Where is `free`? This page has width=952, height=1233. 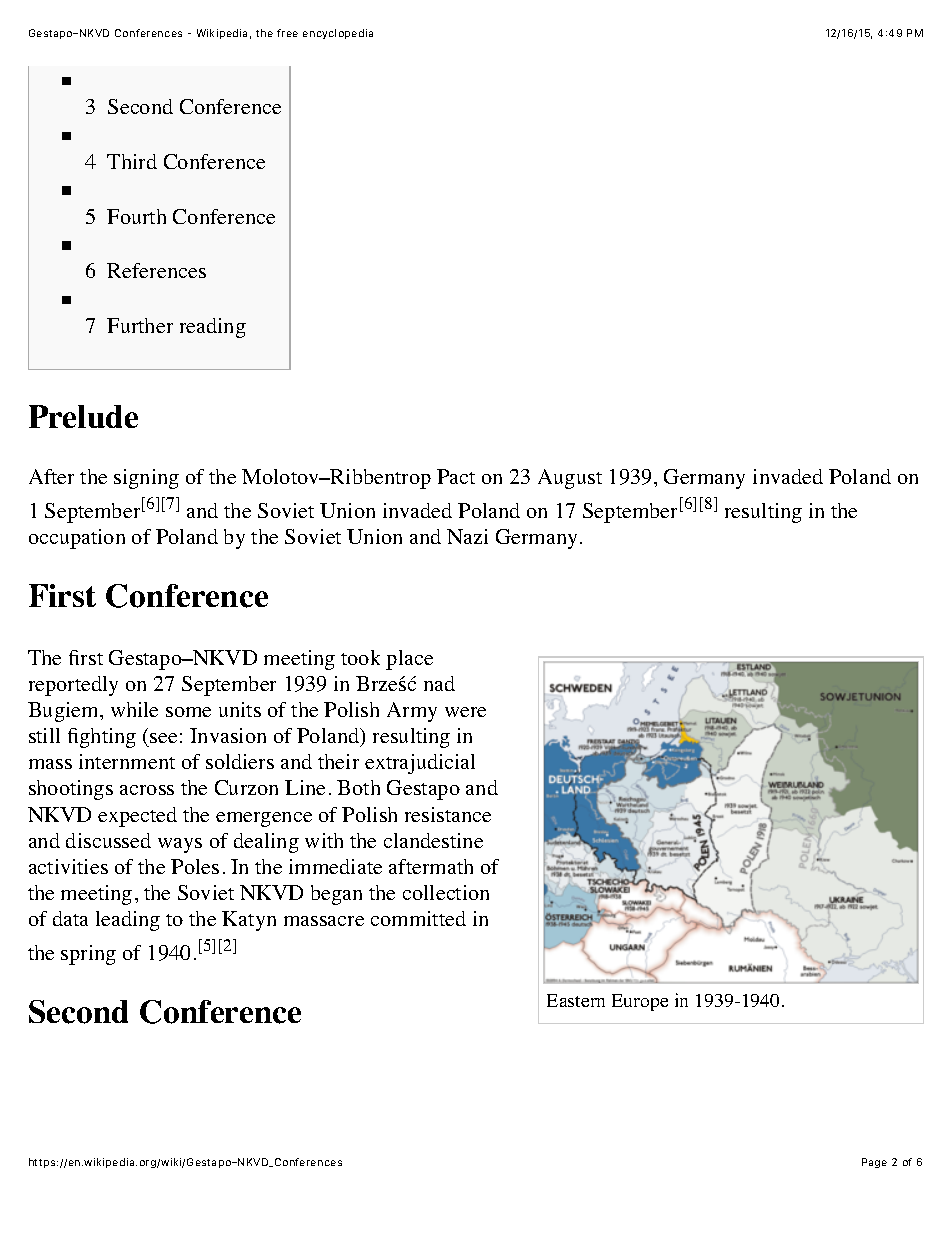
free is located at coordinates (287, 33).
